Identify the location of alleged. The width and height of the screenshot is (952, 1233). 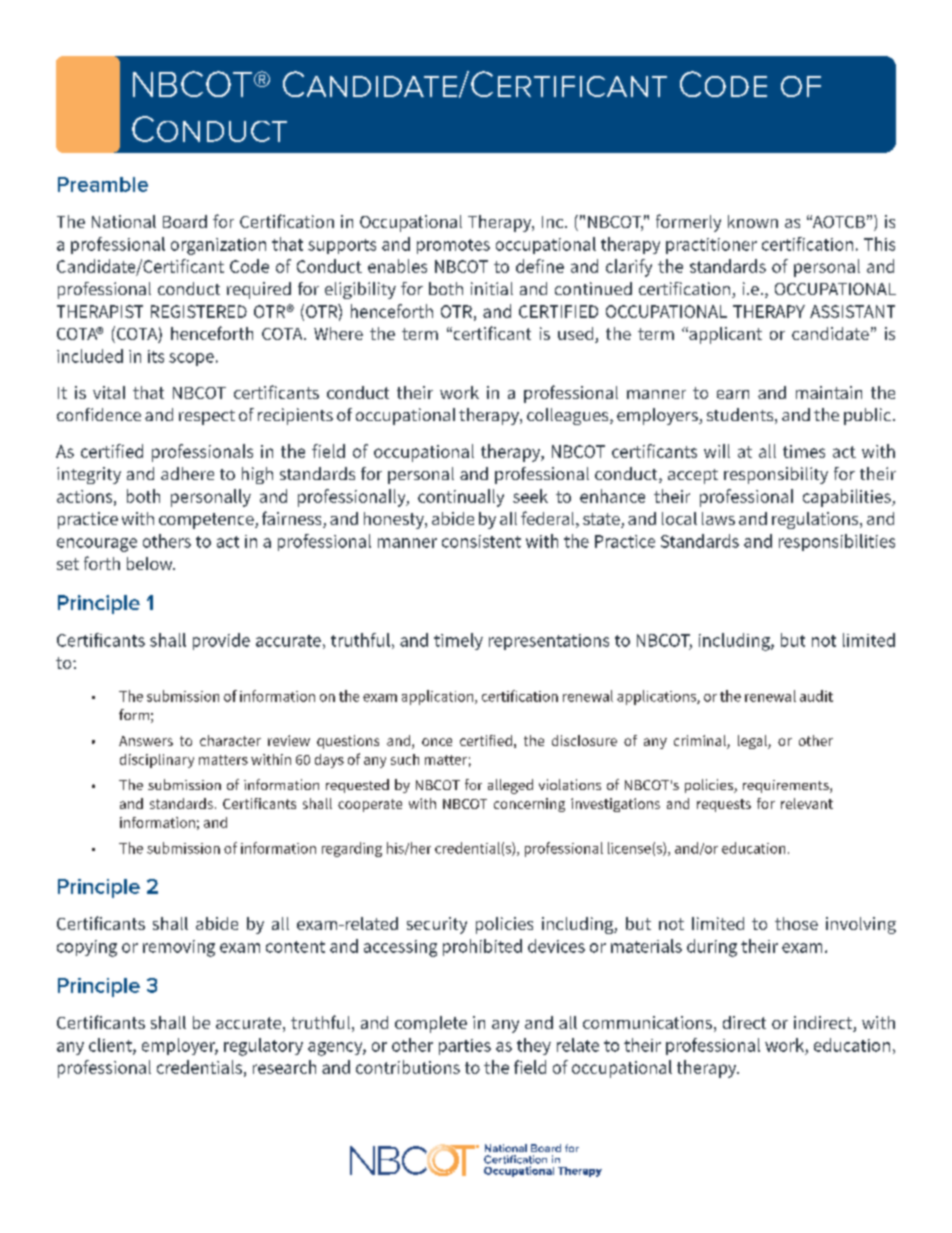
(510, 786).
